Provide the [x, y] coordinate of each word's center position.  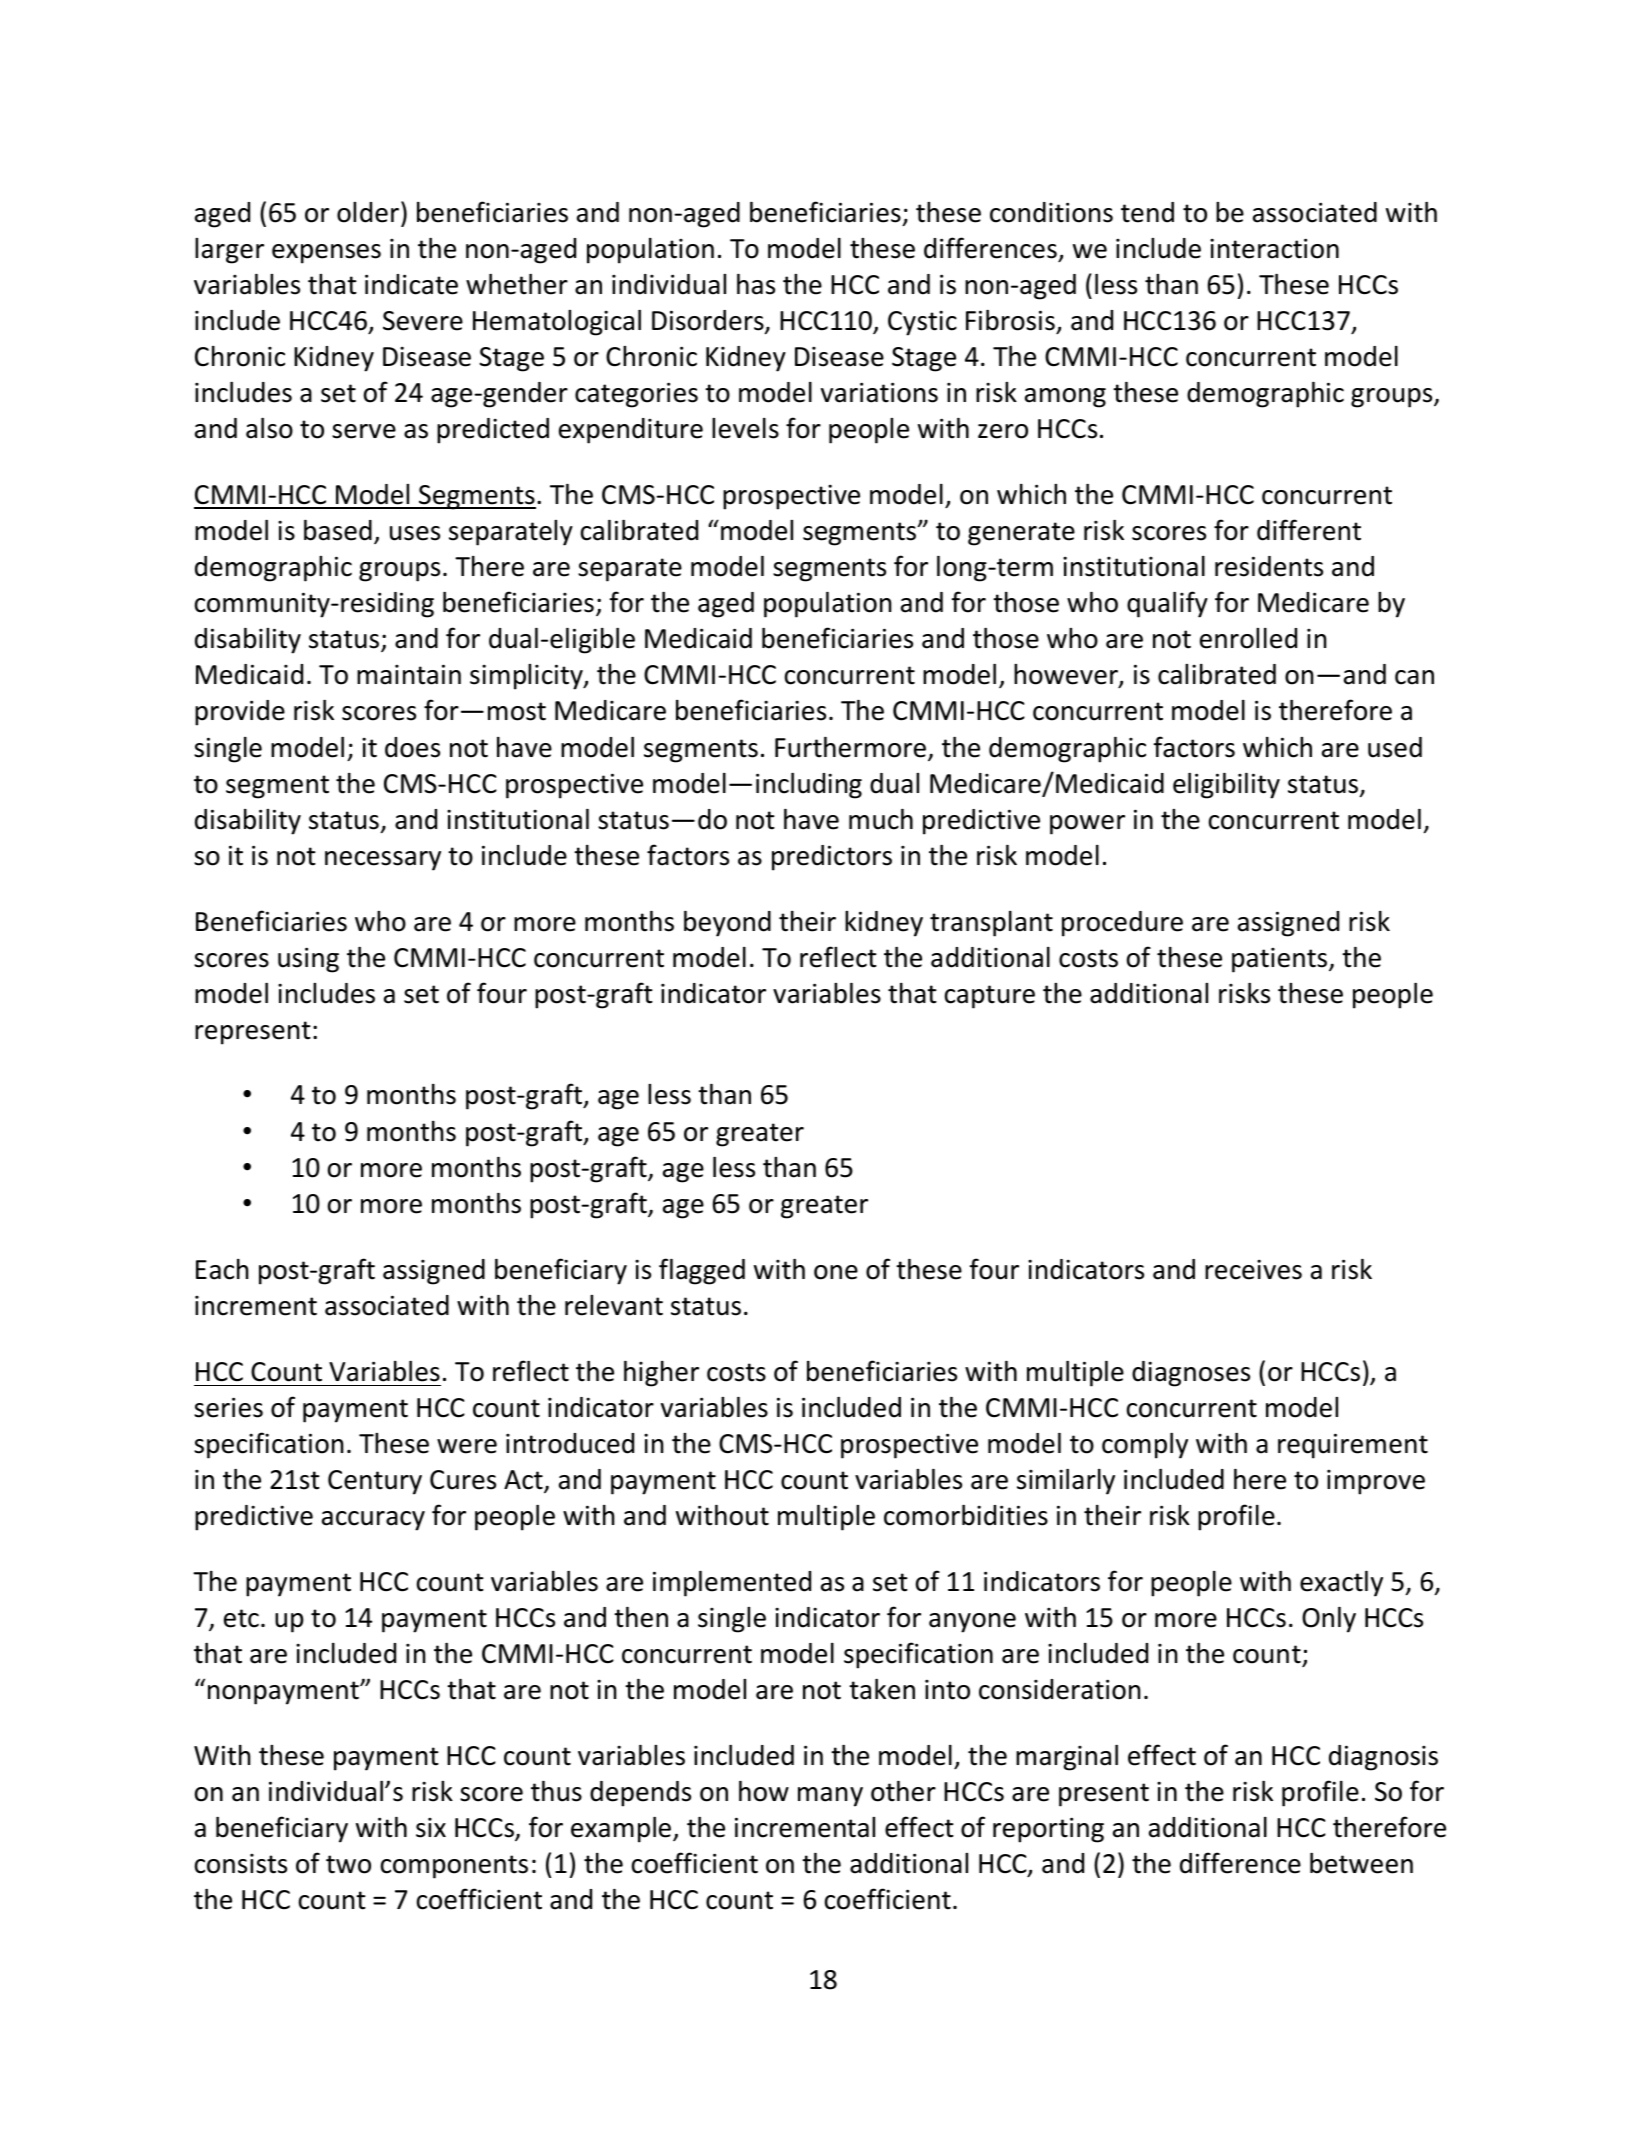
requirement [1353, 1446]
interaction [1274, 248]
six [431, 1828]
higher [661, 1374]
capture [990, 997]
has [756, 284]
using [308, 960]
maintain [409, 674]
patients [1281, 960]
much [881, 819]
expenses [326, 254]
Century [375, 1482]
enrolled [1248, 638]
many [830, 1797]
